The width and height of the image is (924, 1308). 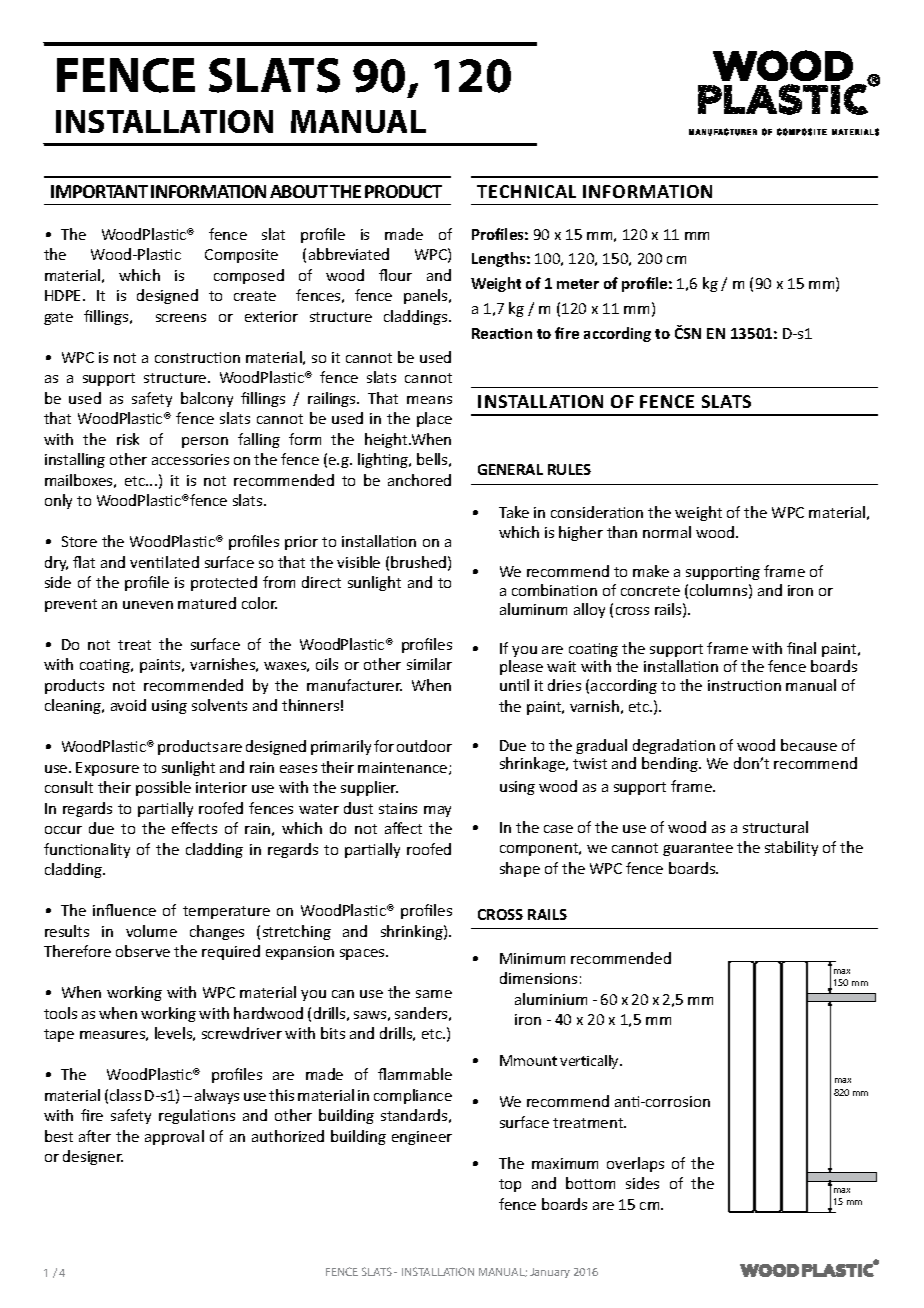 I want to click on maintenance, so click(x=404, y=768).
